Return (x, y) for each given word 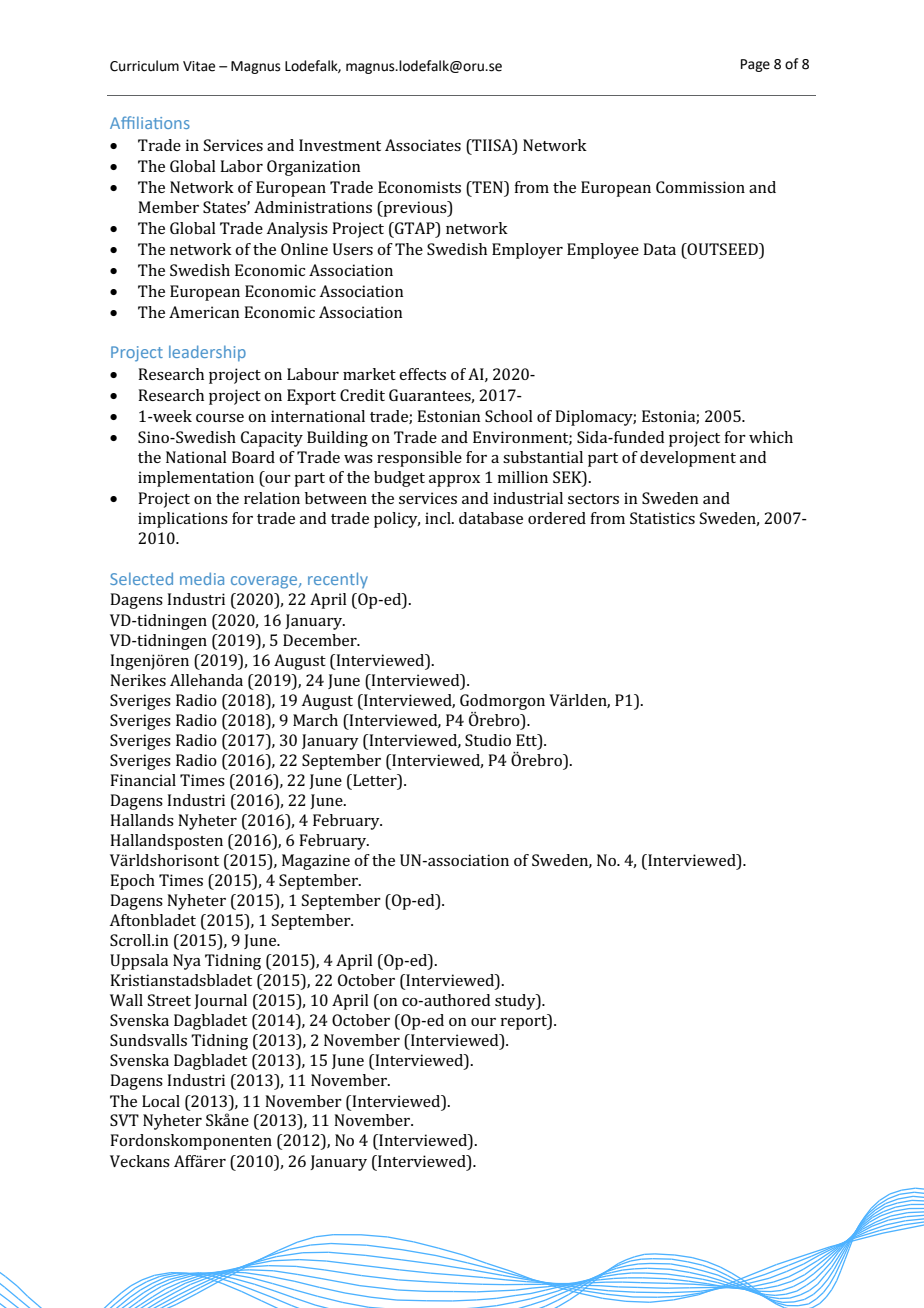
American (204, 312)
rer (215, 1163)
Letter (375, 781)
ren (177, 662)
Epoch (132, 882)
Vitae (199, 66)
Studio (488, 740)
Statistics (662, 518)
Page (755, 65)
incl (439, 518)
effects (422, 374)
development (688, 459)
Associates (423, 145)
